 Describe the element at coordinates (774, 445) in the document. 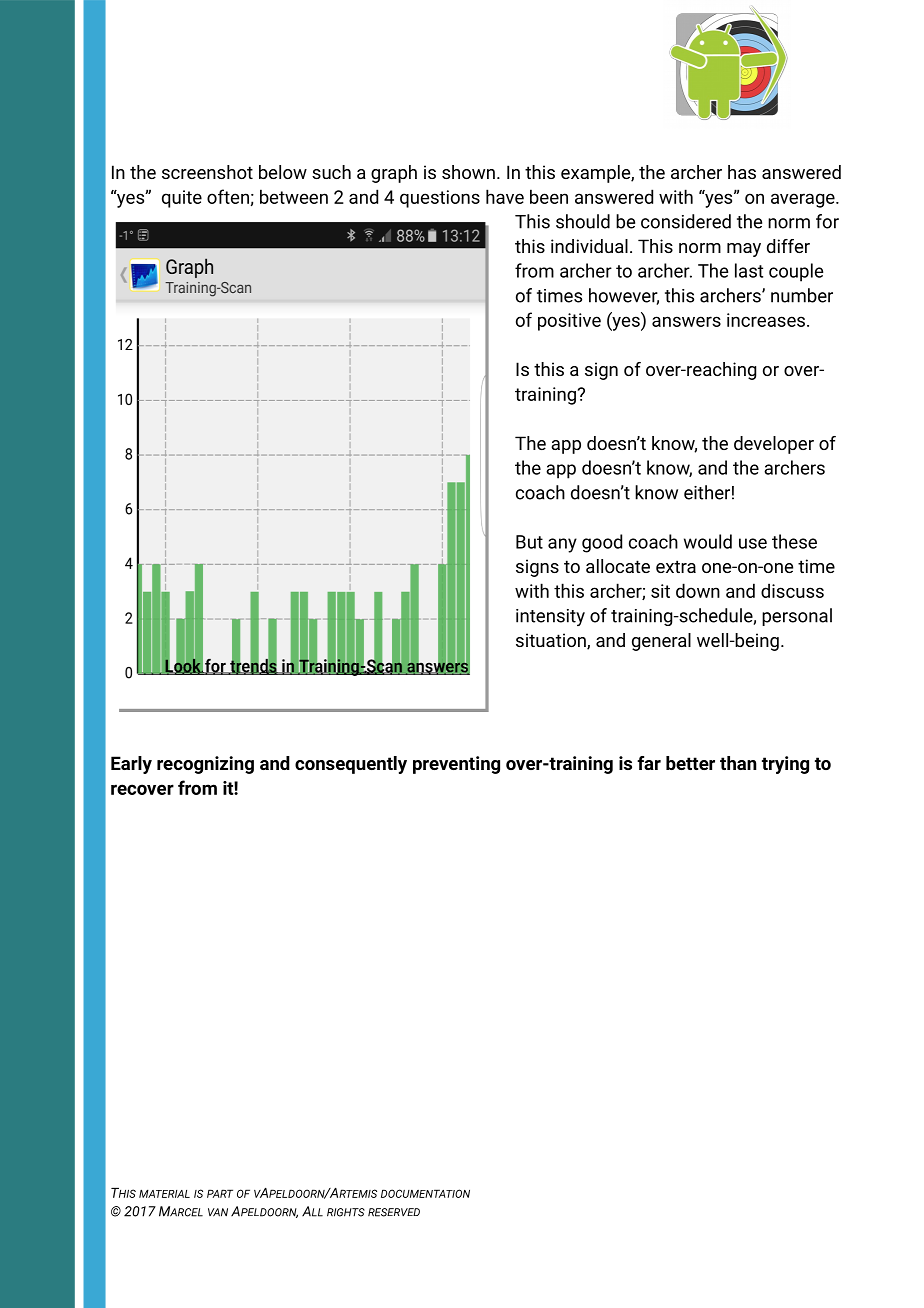

I see `developer` at that location.
